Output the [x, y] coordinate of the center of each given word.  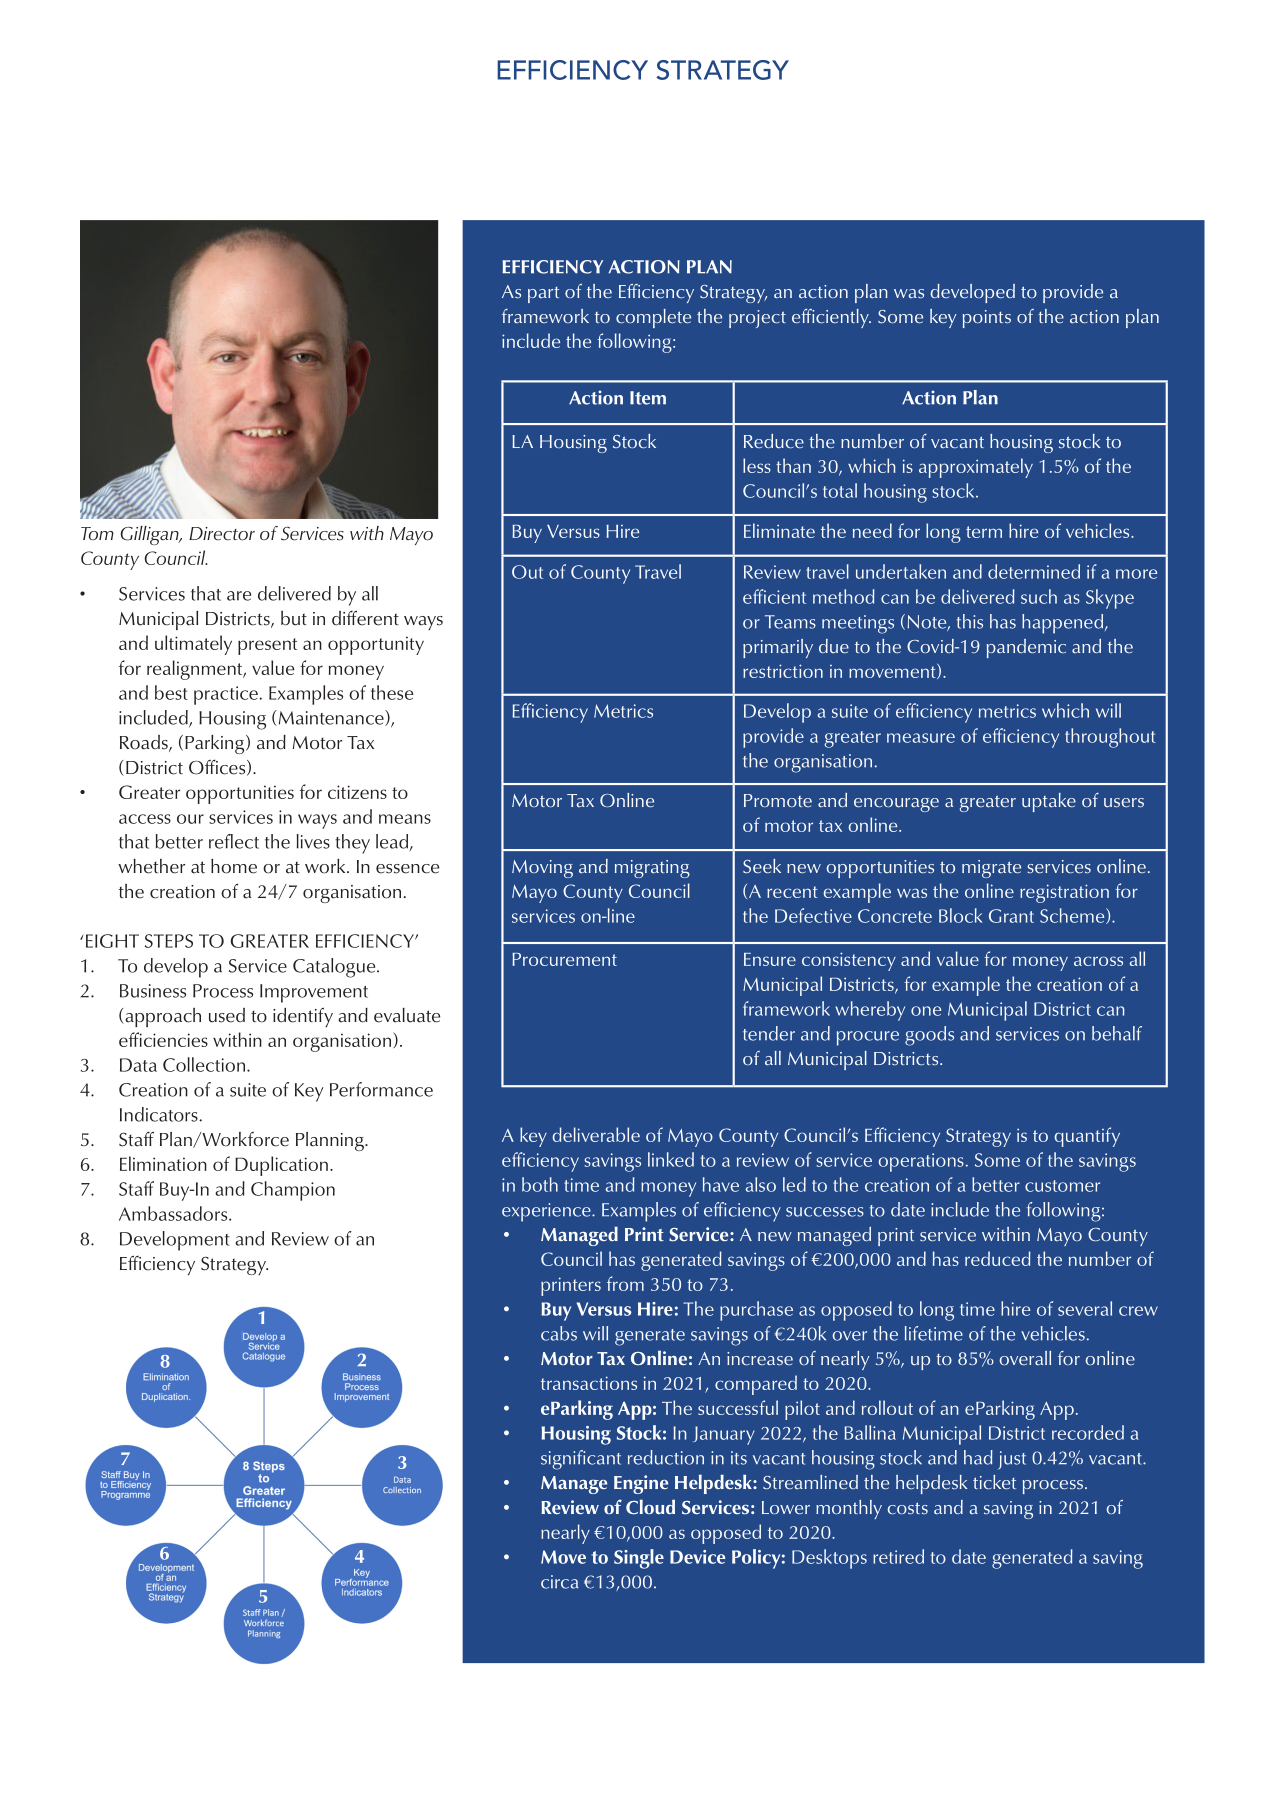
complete [653, 318]
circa [560, 1582]
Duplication [281, 1166]
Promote [778, 800]
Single [639, 1559]
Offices [218, 767]
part [543, 295]
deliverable [596, 1134]
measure [921, 738]
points [987, 319]
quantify [1087, 1137]
